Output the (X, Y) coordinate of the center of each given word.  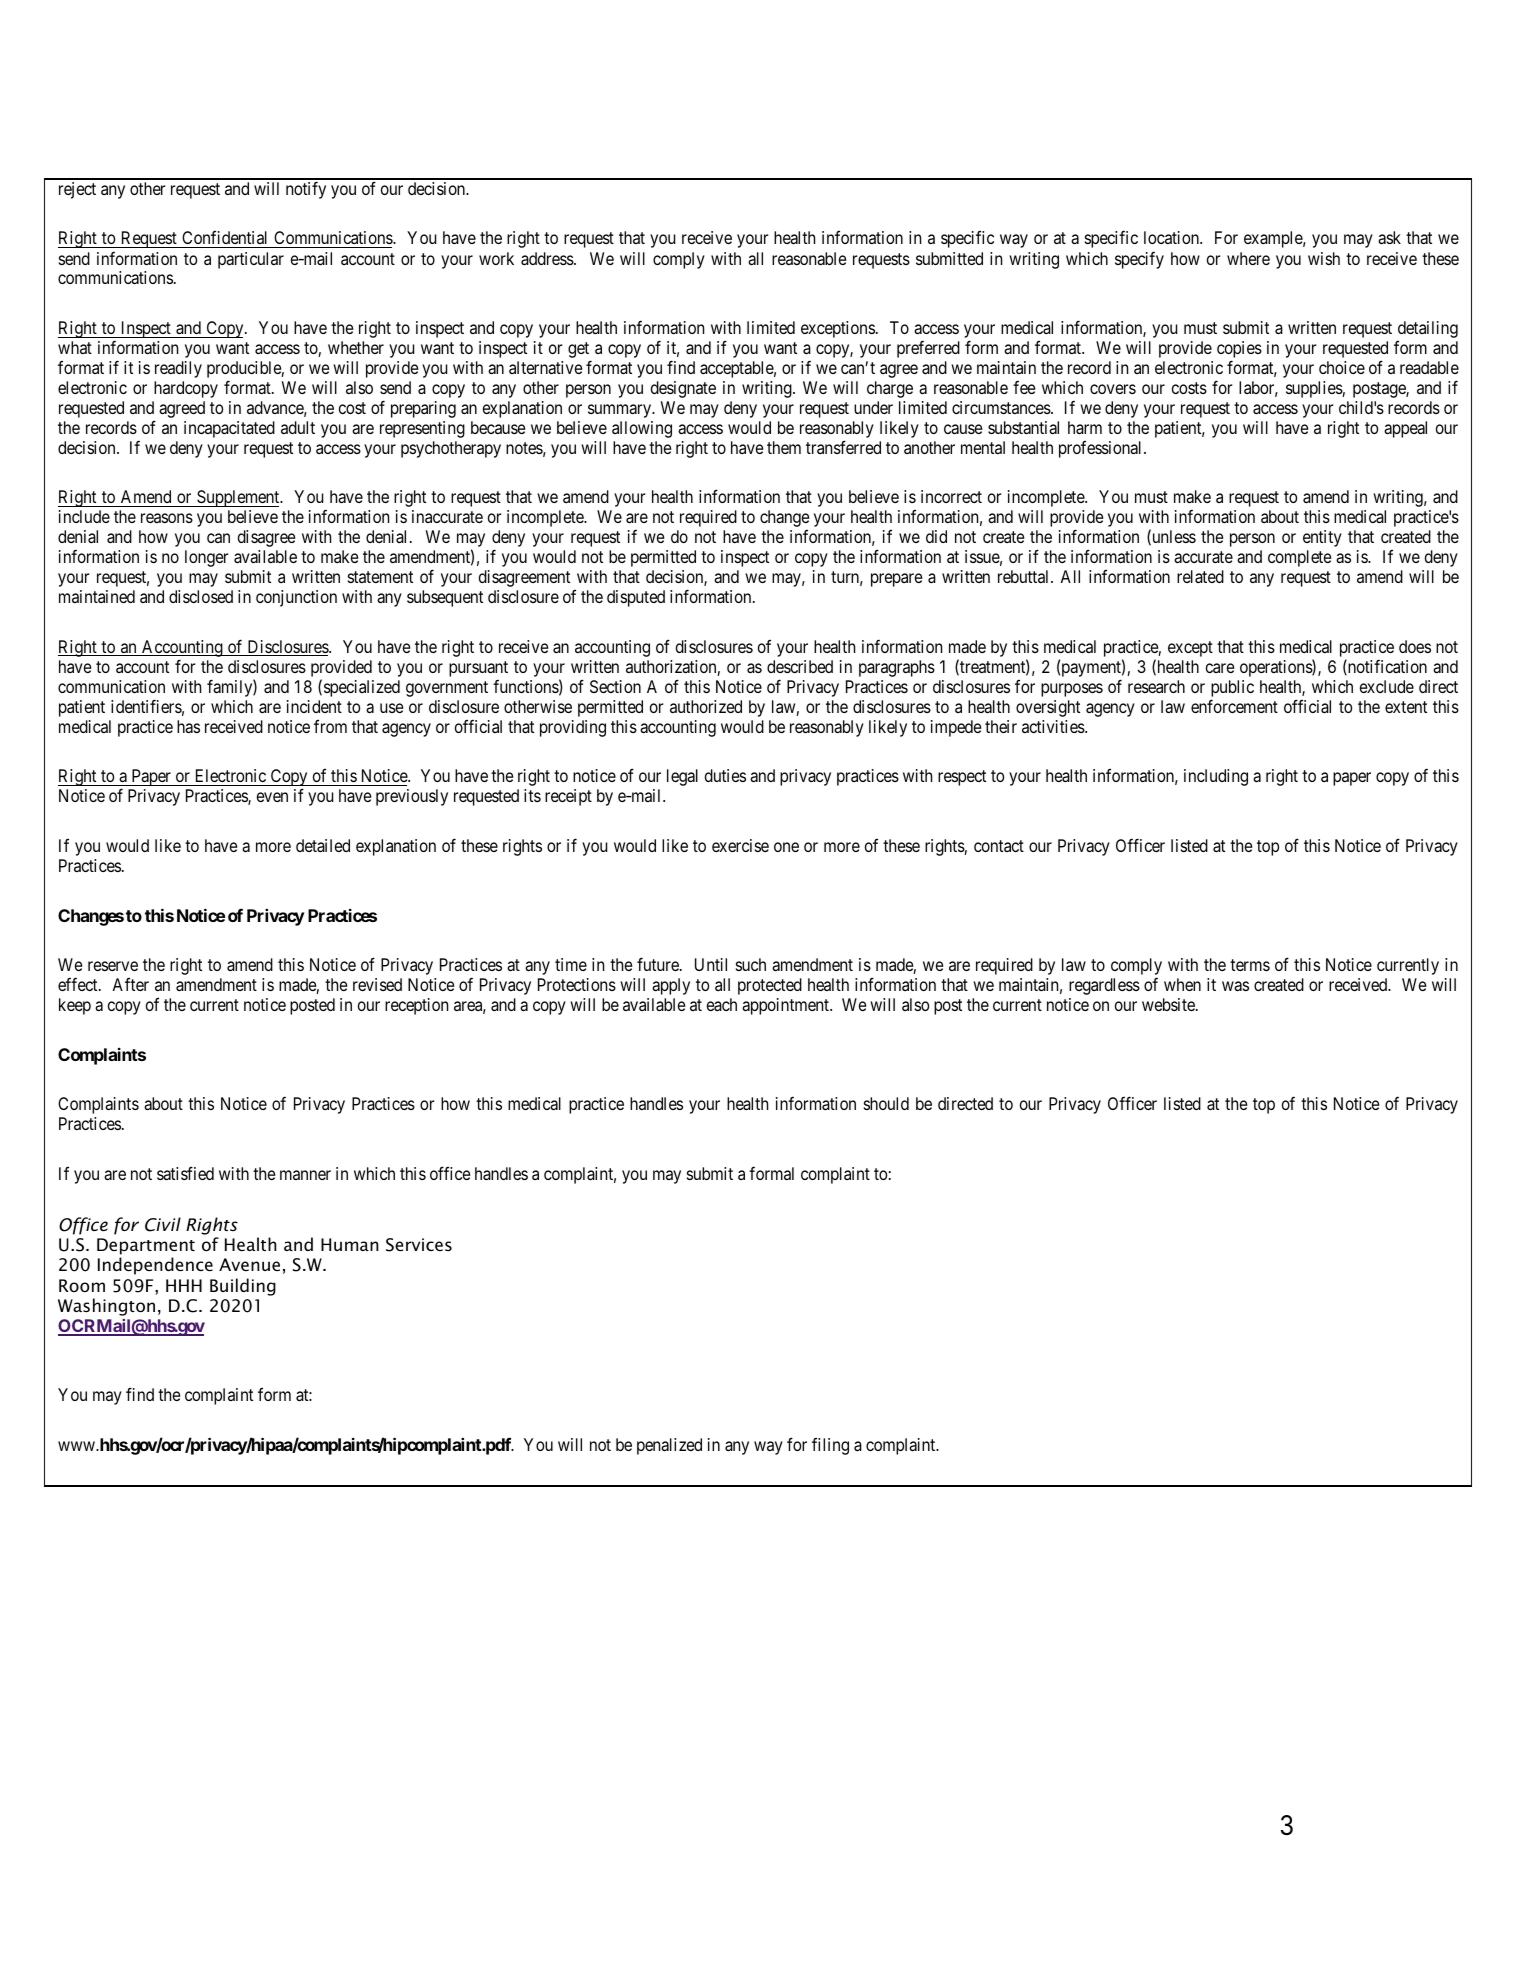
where (1248, 258)
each (722, 1004)
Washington (106, 1307)
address (548, 258)
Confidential (225, 239)
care (1220, 668)
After (130, 984)
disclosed (201, 596)
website (1169, 1004)
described (800, 666)
